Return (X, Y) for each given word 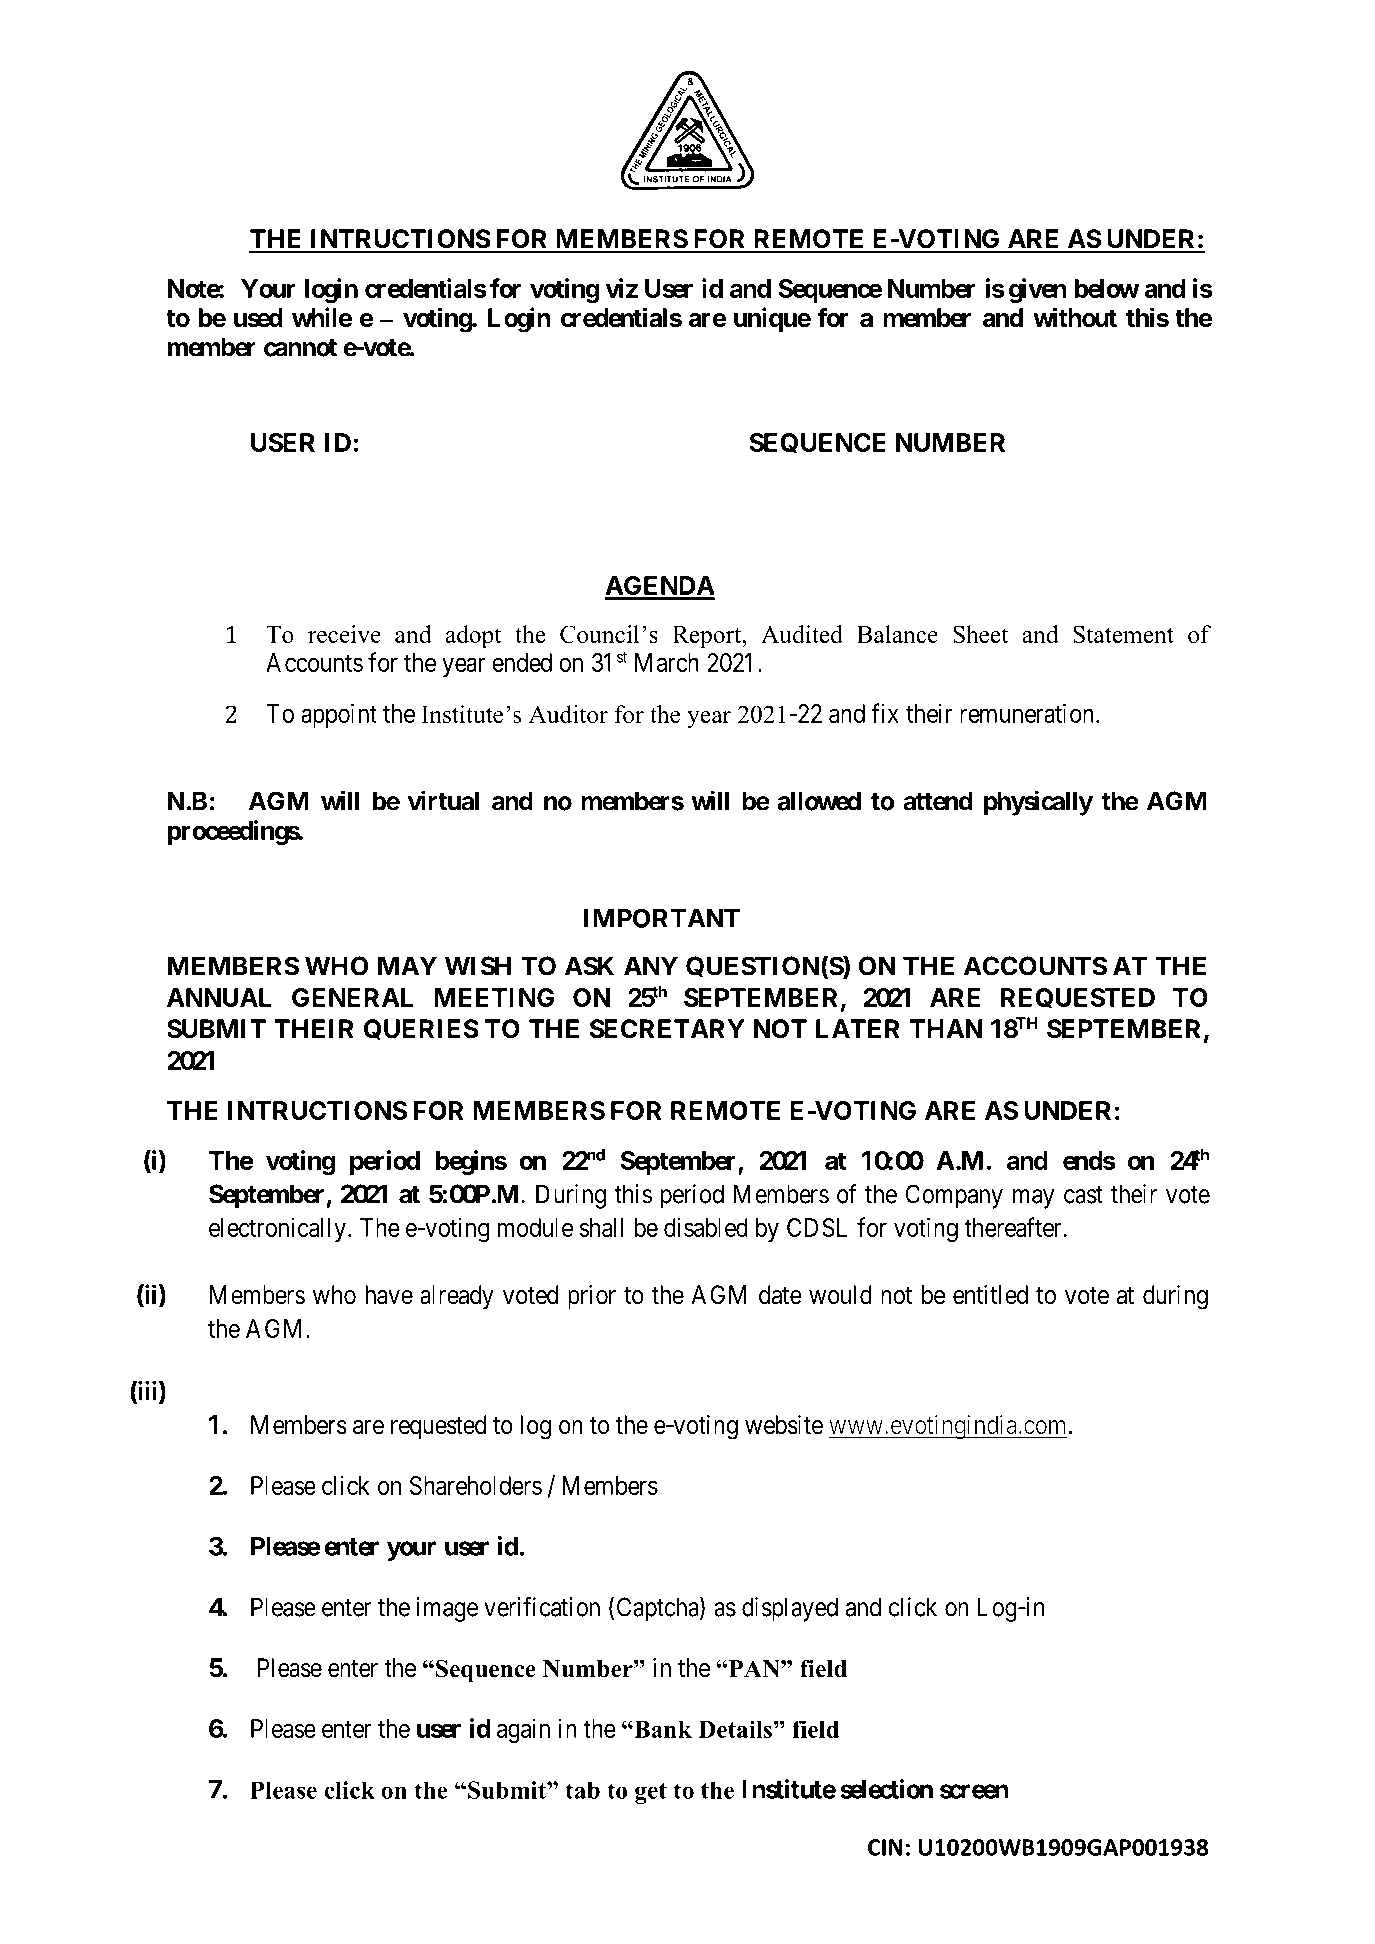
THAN (946, 1028)
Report (708, 637)
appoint (339, 715)
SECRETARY (667, 1029)
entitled (990, 1295)
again (523, 1731)
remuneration (1028, 713)
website (784, 1425)
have (389, 1295)
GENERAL (352, 997)
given (1038, 291)
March (667, 662)
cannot (300, 348)
